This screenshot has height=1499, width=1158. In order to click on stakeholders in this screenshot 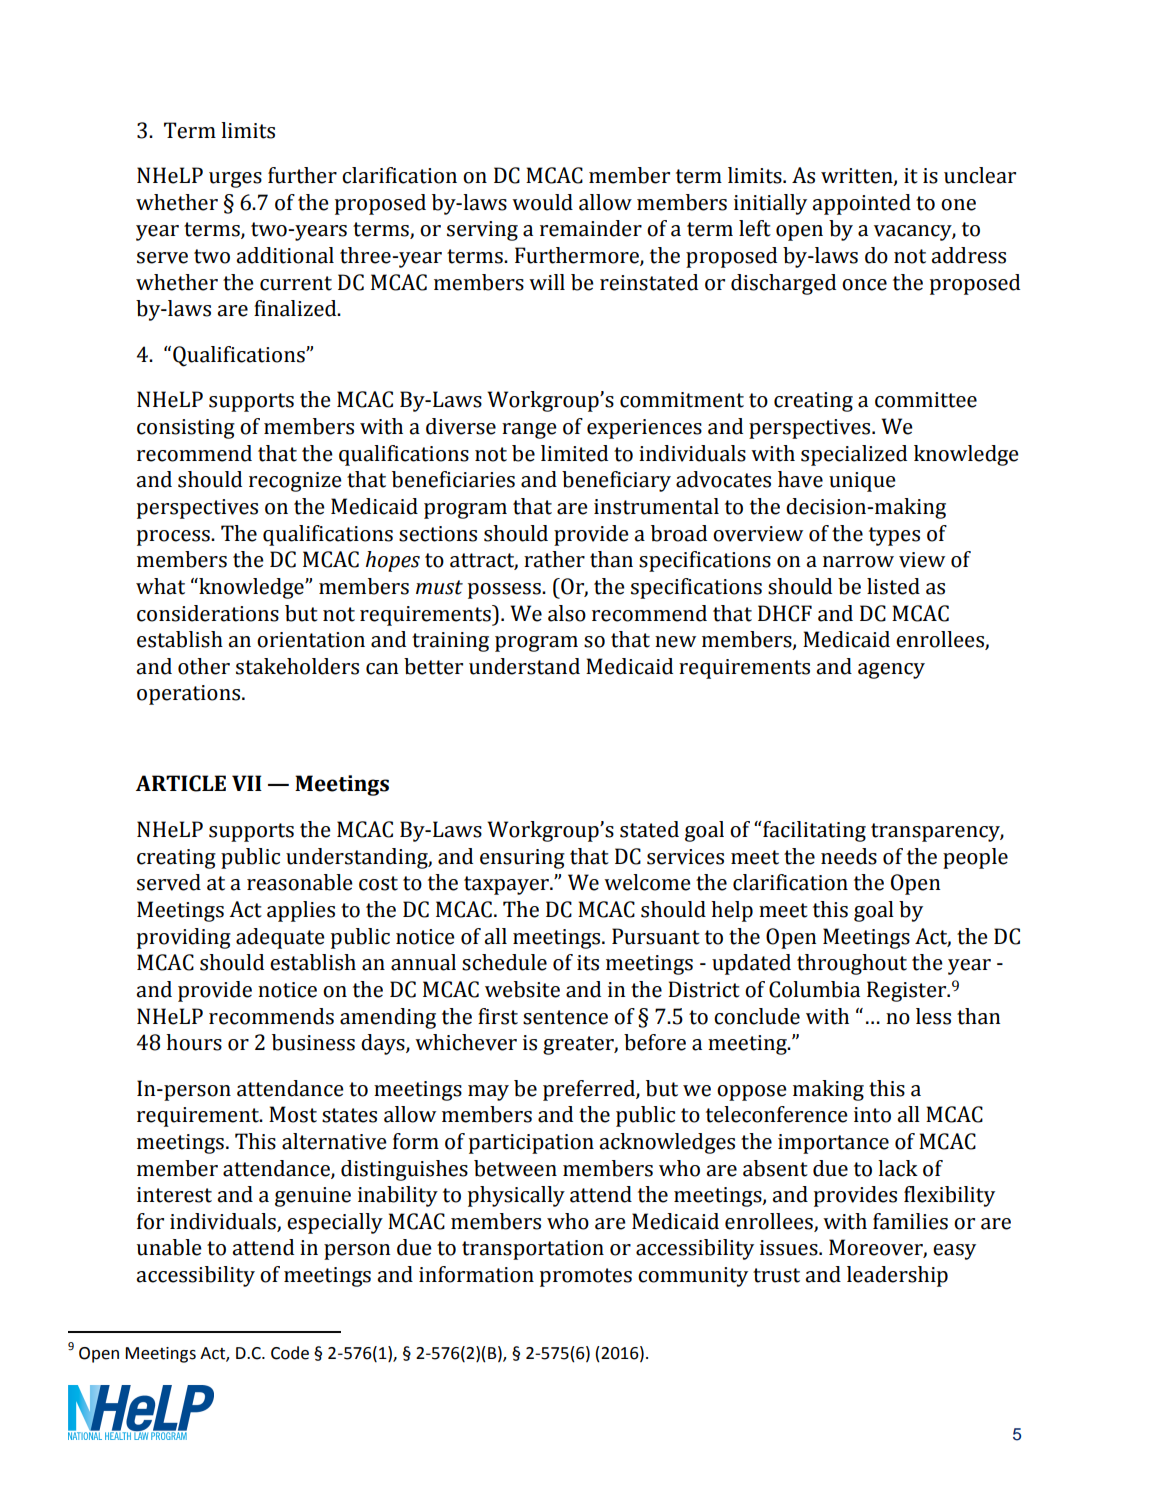, I will do `click(297, 666)`.
